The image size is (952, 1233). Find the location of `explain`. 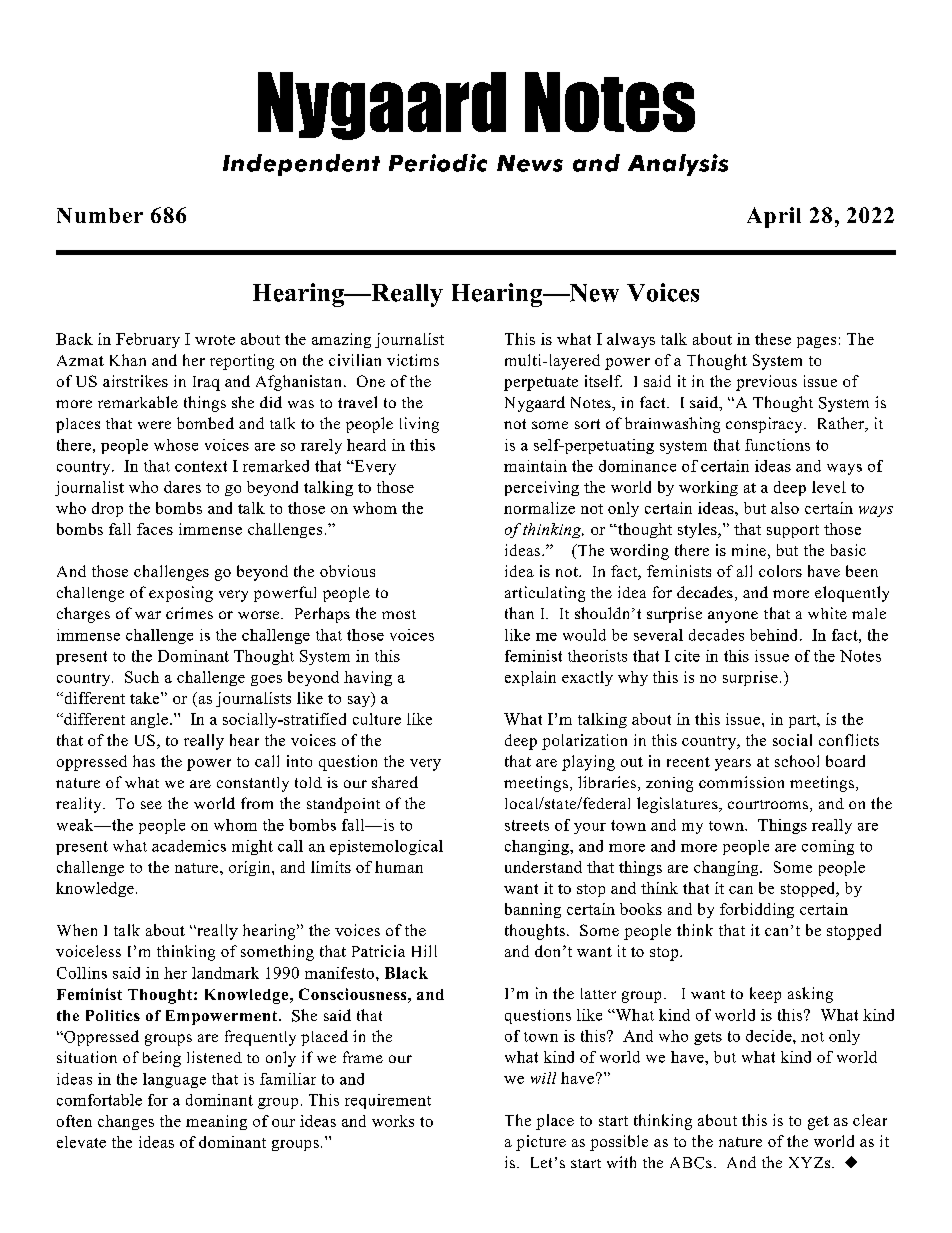

explain is located at coordinates (530, 678).
